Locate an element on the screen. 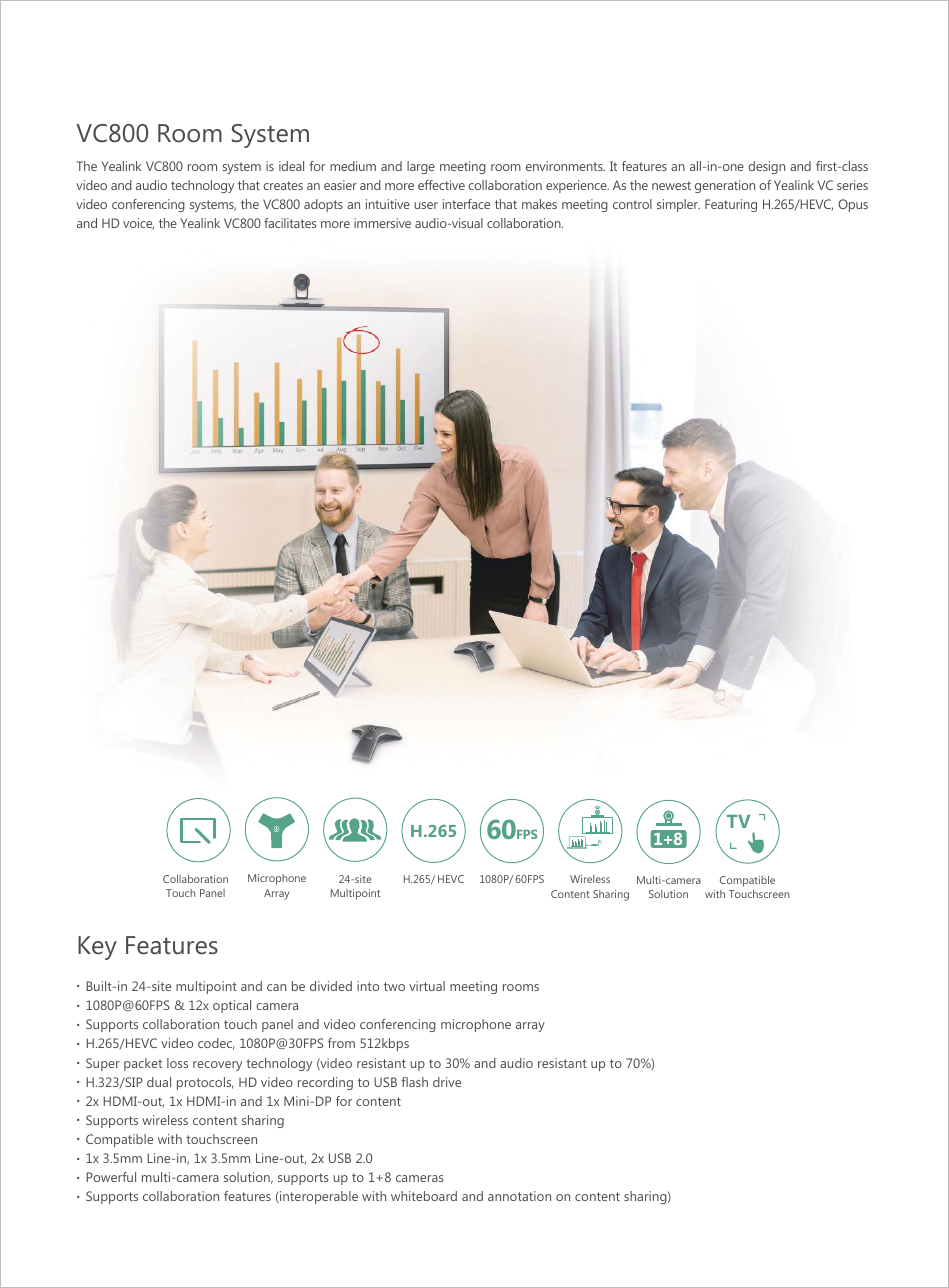 This screenshot has height=1288, width=949. Powerful is located at coordinates (111, 1177).
